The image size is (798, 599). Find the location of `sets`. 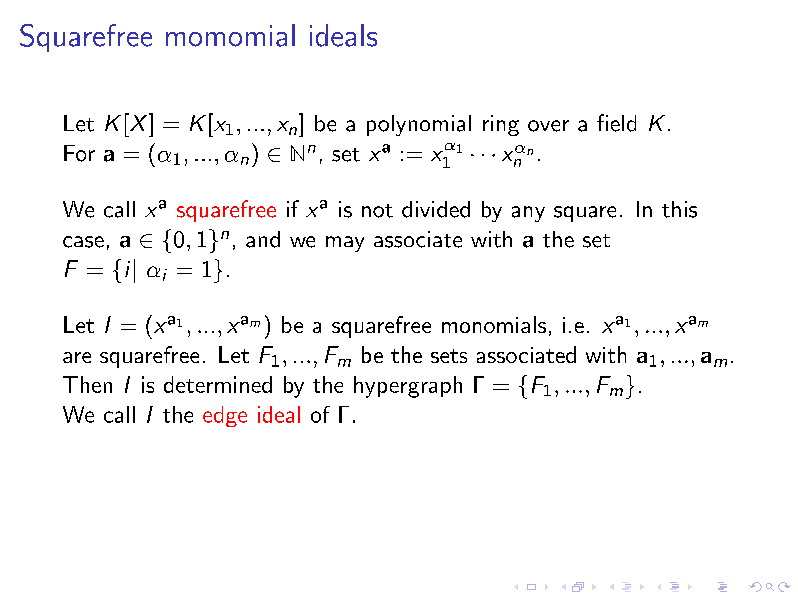

sets is located at coordinates (449, 356).
